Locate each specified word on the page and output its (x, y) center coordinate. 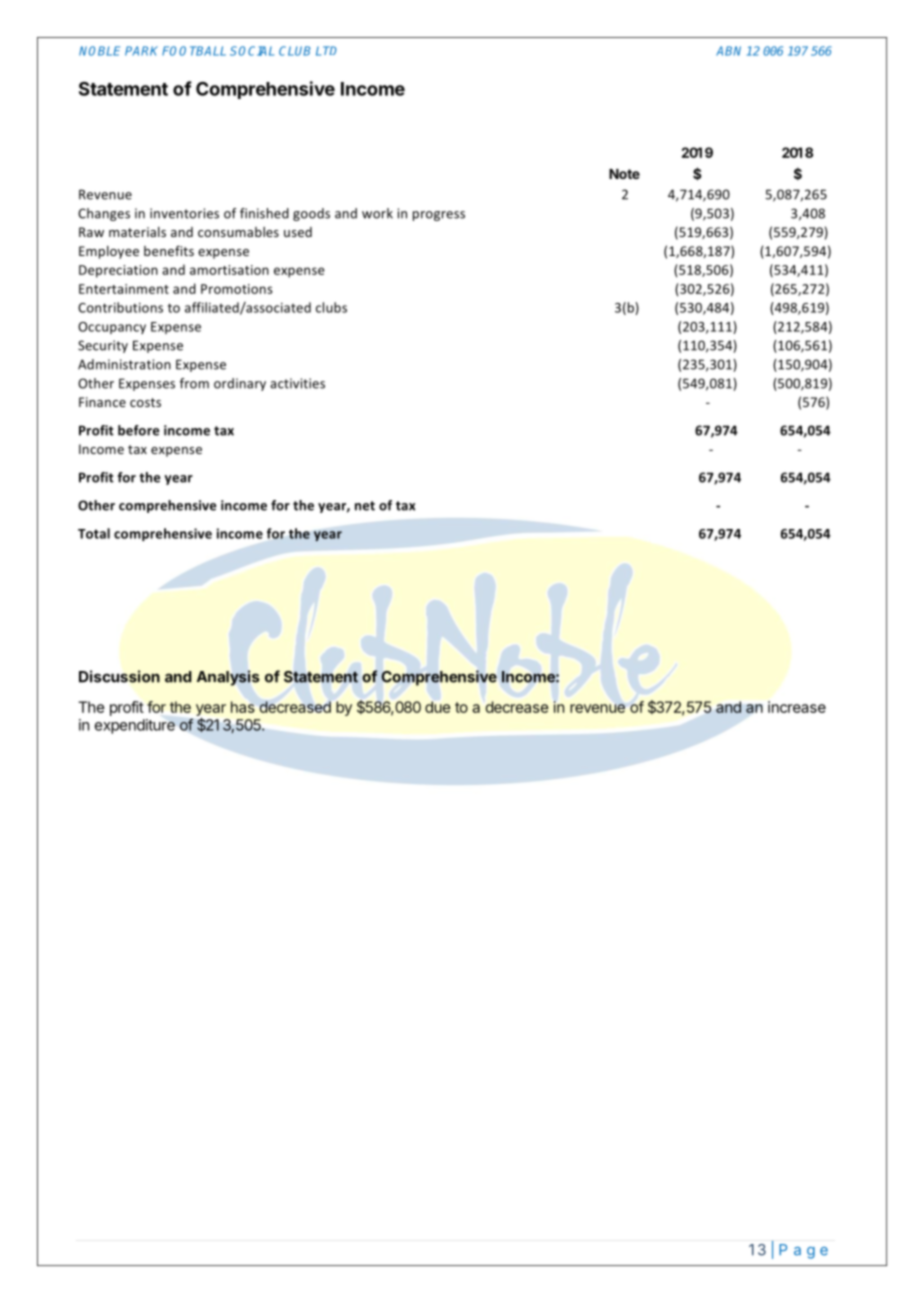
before (138, 430)
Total (94, 533)
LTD (326, 51)
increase (797, 707)
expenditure (135, 726)
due (438, 707)
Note (624, 174)
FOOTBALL (194, 51)
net (365, 506)
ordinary (240, 384)
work (377, 213)
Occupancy (112, 328)
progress (439, 216)
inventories (184, 213)
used (298, 232)
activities (297, 383)
